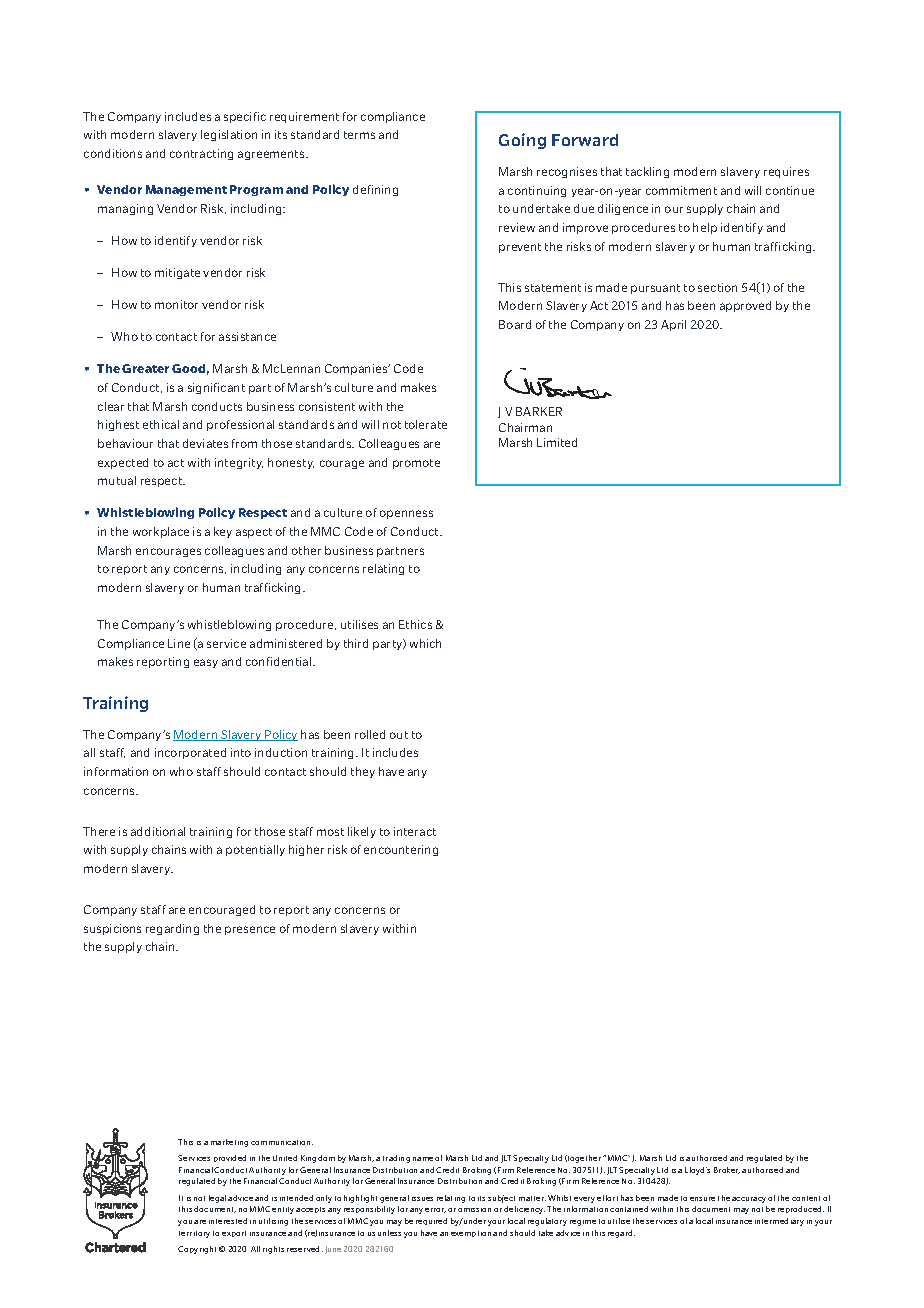 This image has height=1308, width=924. What do you see at coordinates (201, 154) in the image?
I see `contracting` at bounding box center [201, 154].
